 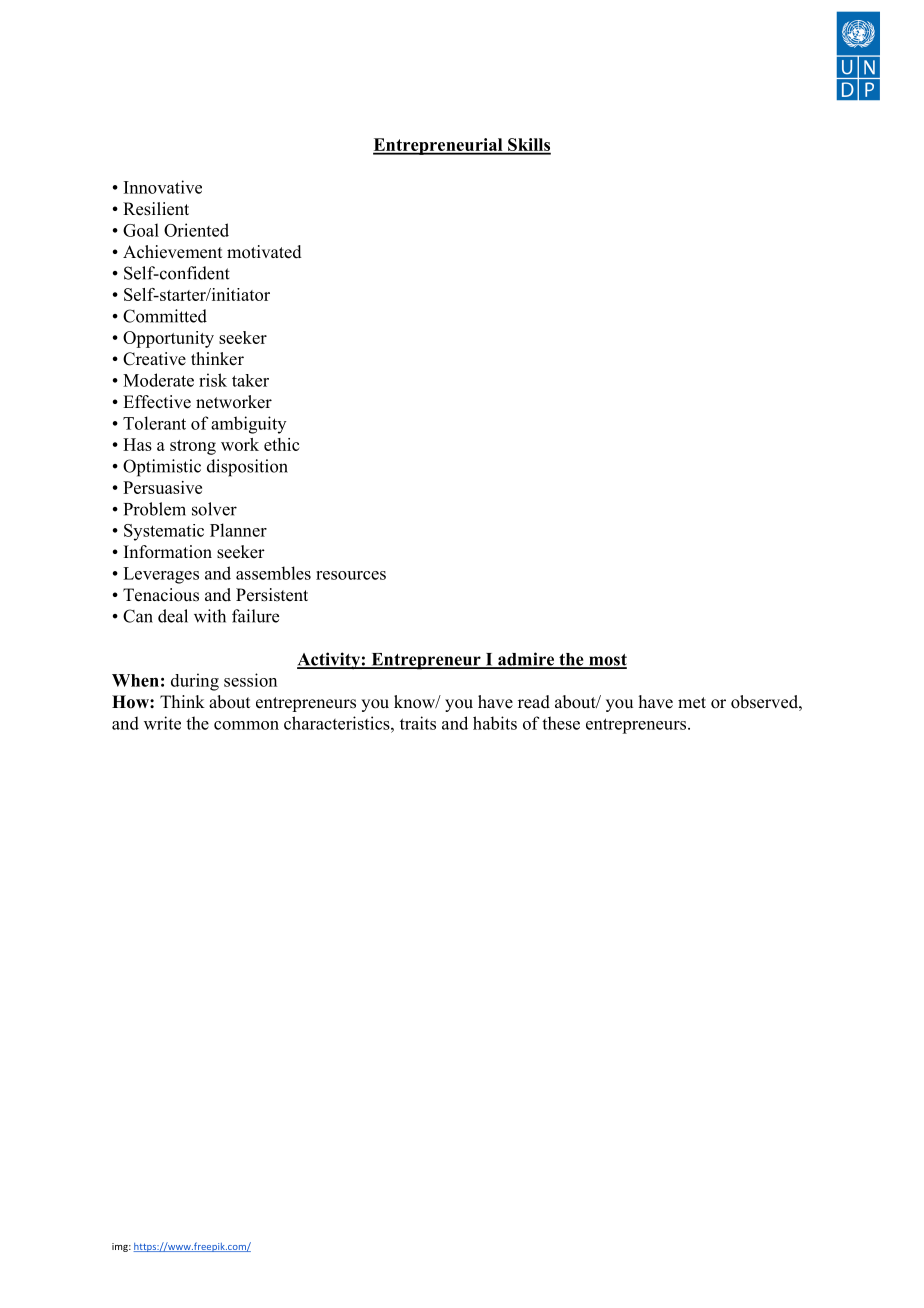 What do you see at coordinates (264, 252) in the screenshot?
I see `motivated` at bounding box center [264, 252].
